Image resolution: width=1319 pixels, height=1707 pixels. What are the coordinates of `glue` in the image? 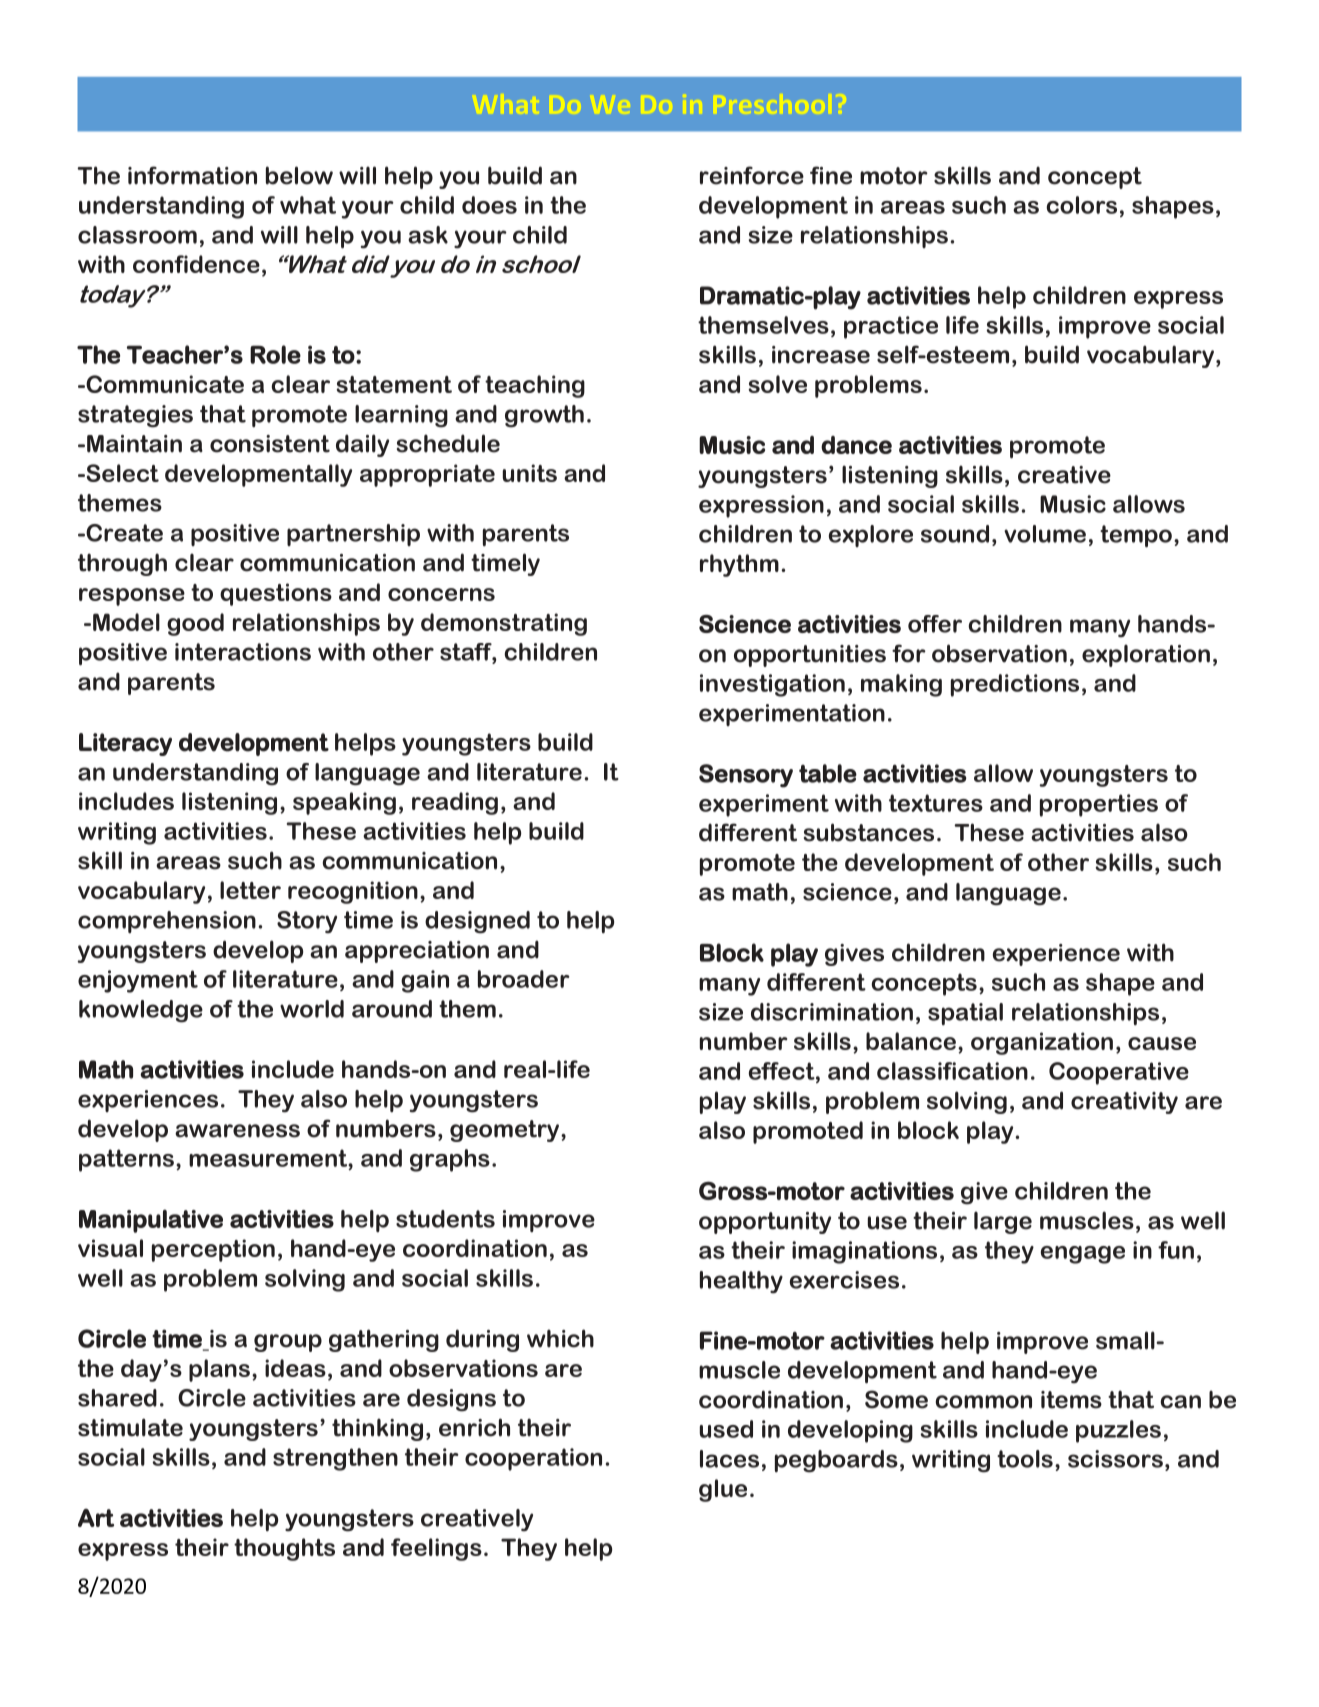 It's located at (723, 1490).
